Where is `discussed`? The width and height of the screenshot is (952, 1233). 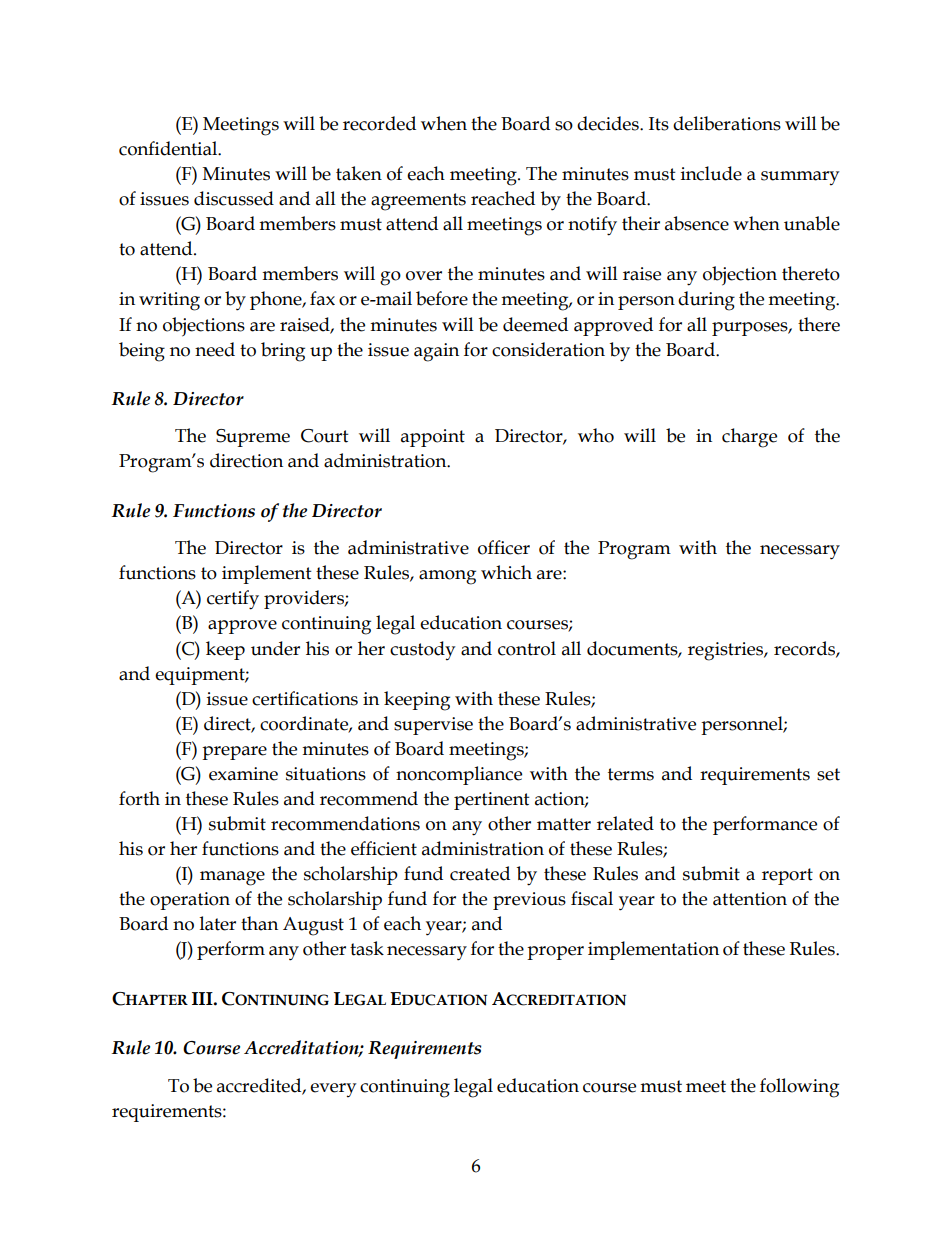 discussed is located at coordinates (234, 198).
